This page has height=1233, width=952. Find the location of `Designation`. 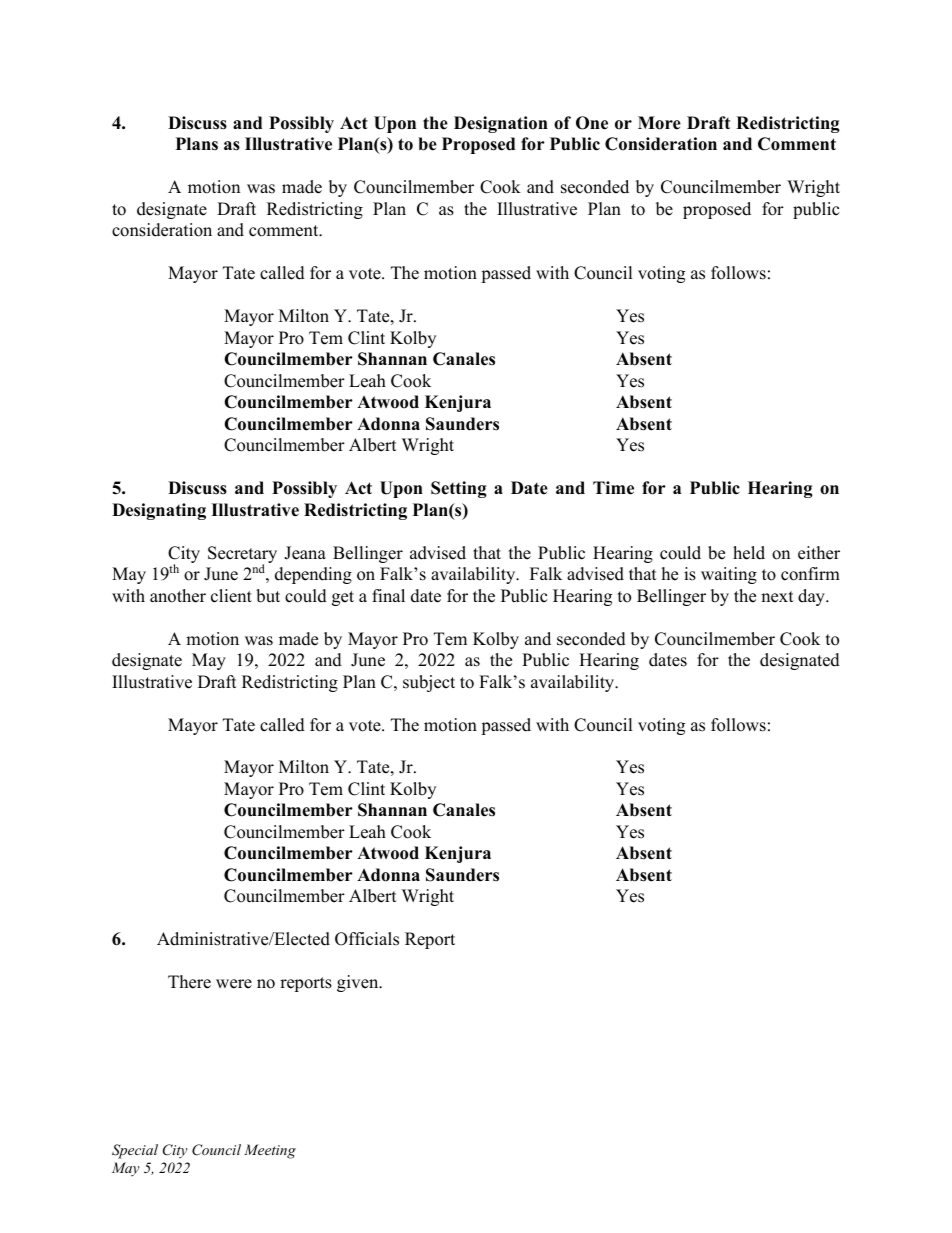

Designation is located at coordinates (501, 124).
